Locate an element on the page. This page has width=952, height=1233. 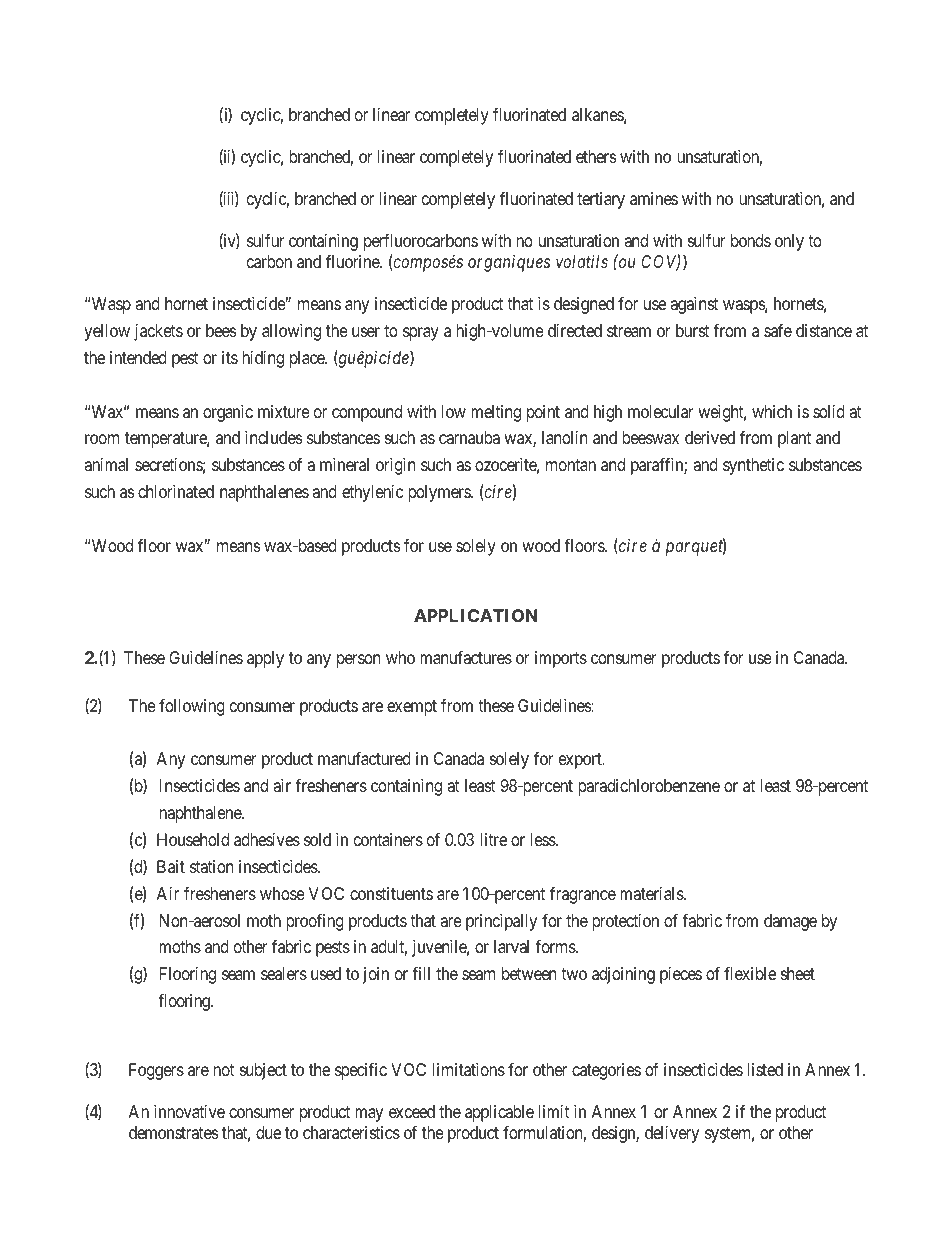
spray is located at coordinates (421, 334).
